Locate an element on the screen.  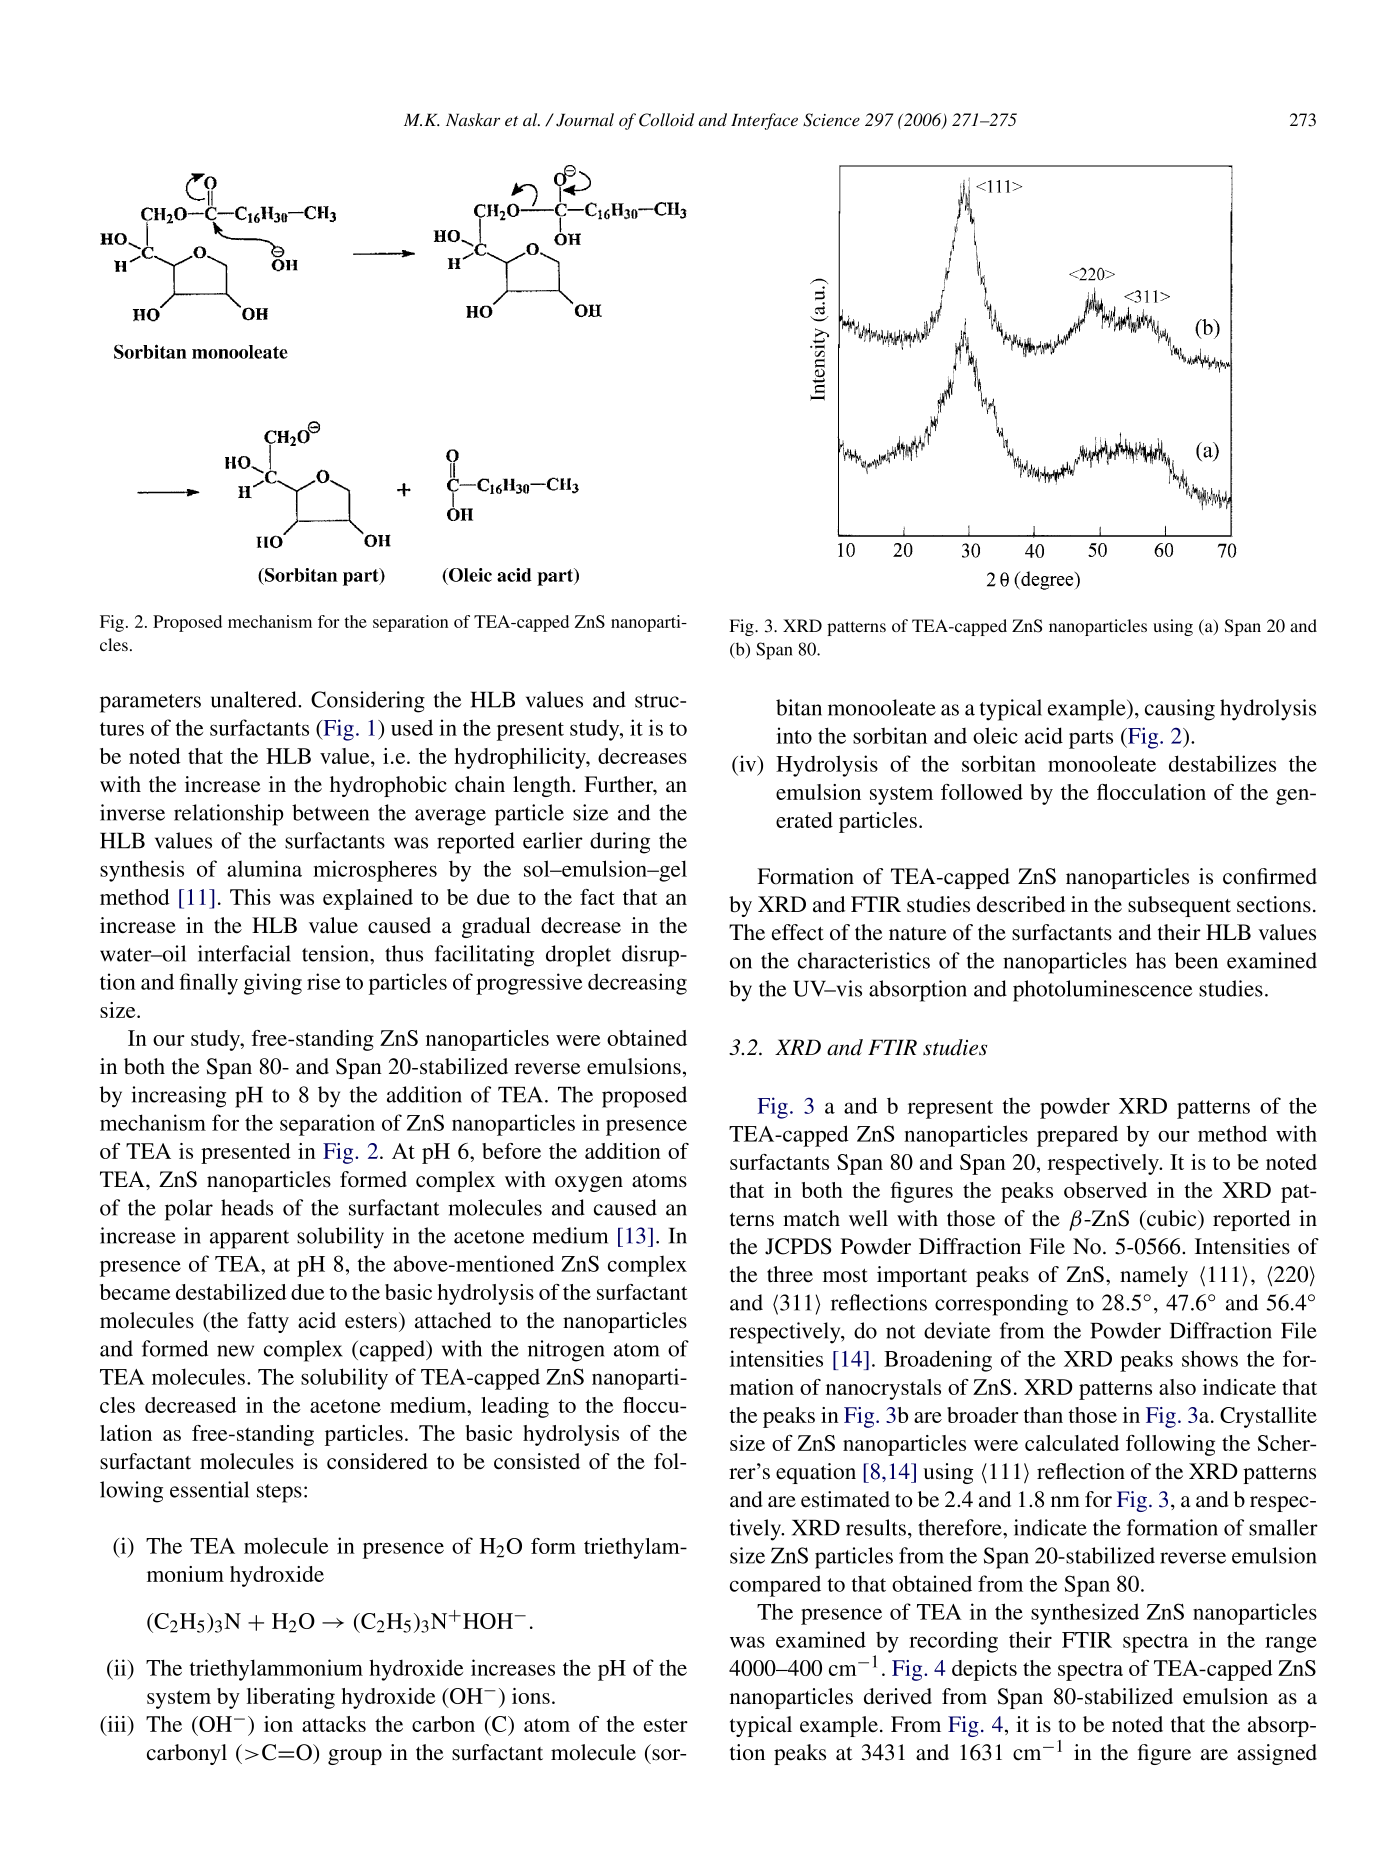
compared is located at coordinates (775, 1586).
